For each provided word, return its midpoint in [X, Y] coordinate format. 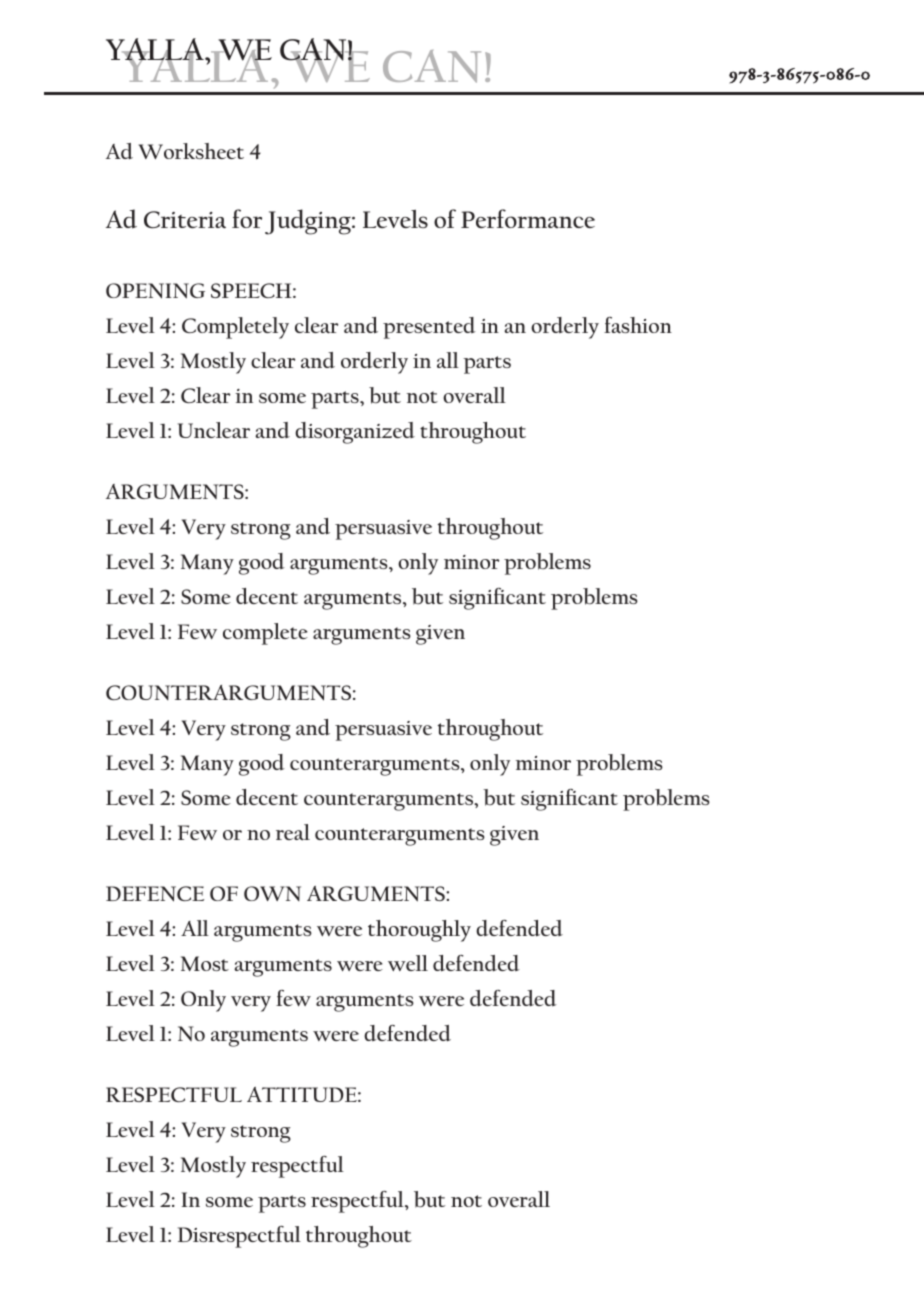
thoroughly [419, 931]
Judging [309, 222]
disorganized [355, 433]
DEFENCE [155, 894]
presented [429, 328]
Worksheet [191, 151]
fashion [638, 325]
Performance [528, 218]
